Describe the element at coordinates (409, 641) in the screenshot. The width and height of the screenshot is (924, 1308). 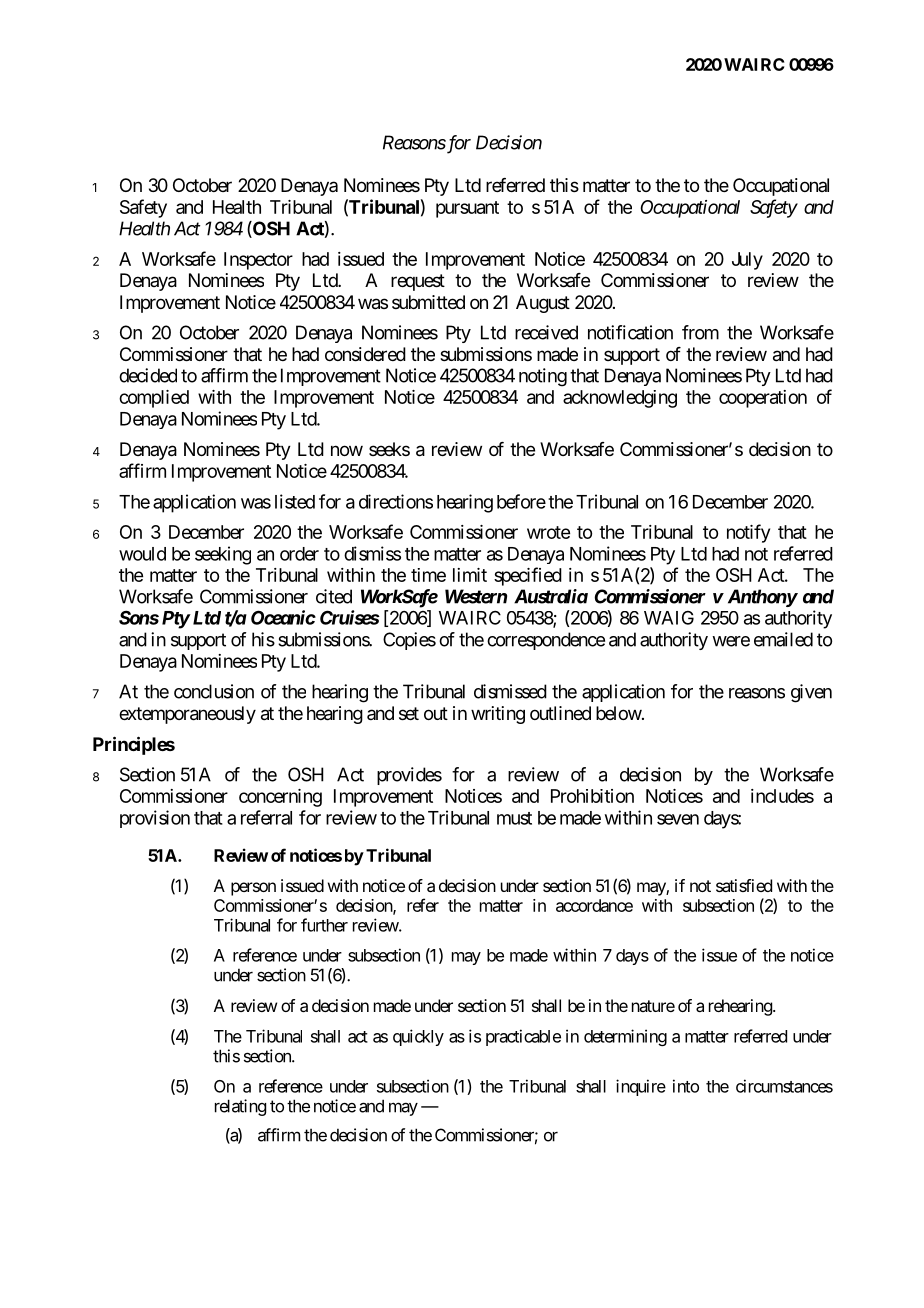
I see `Copies` at that location.
